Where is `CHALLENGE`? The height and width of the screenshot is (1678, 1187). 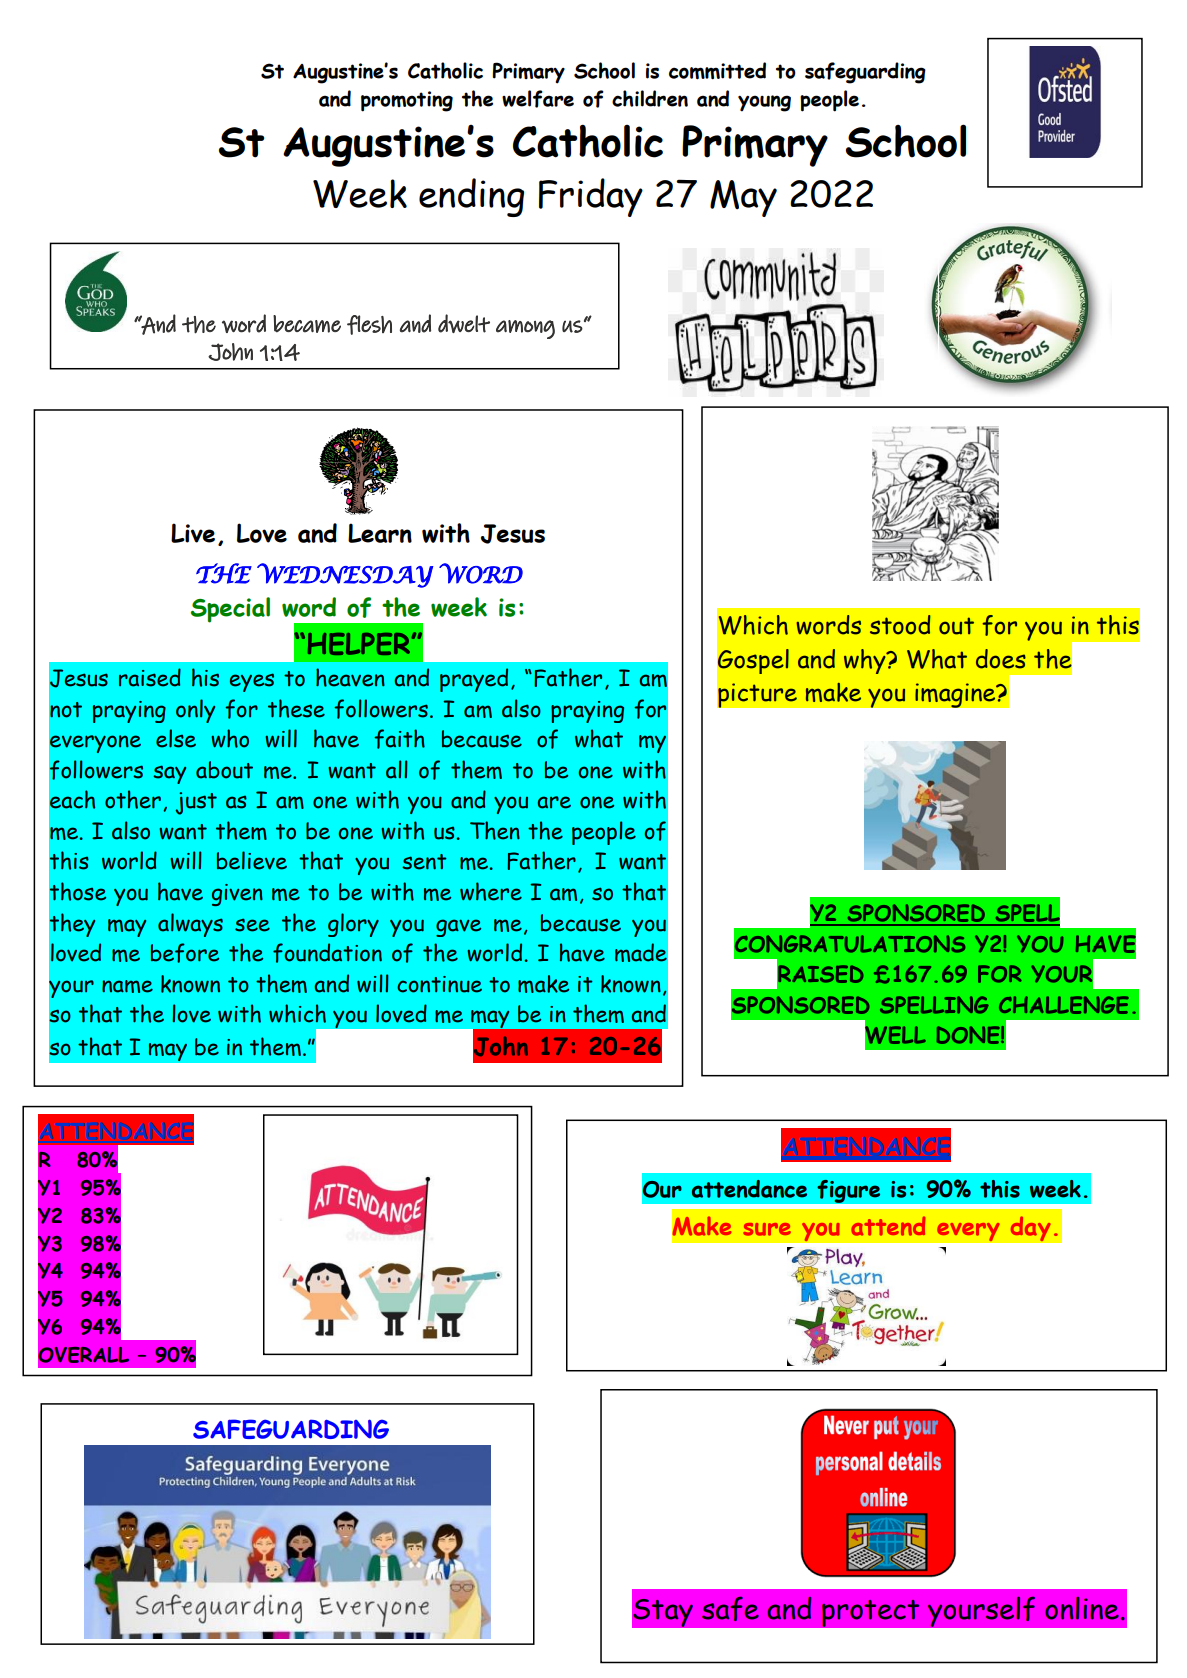
CHALLENGE is located at coordinates (1064, 1005).
